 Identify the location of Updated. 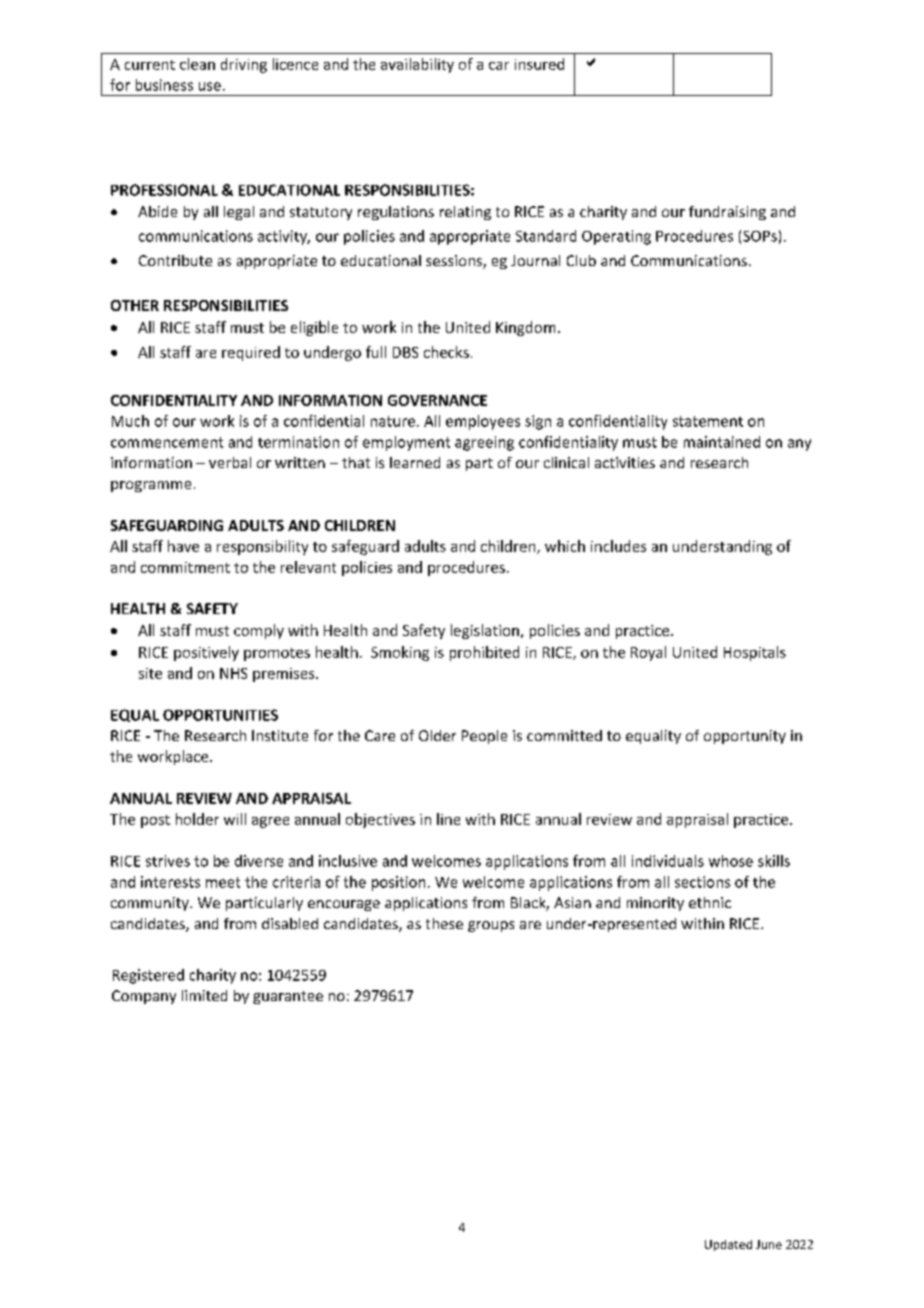
(728, 1245).
